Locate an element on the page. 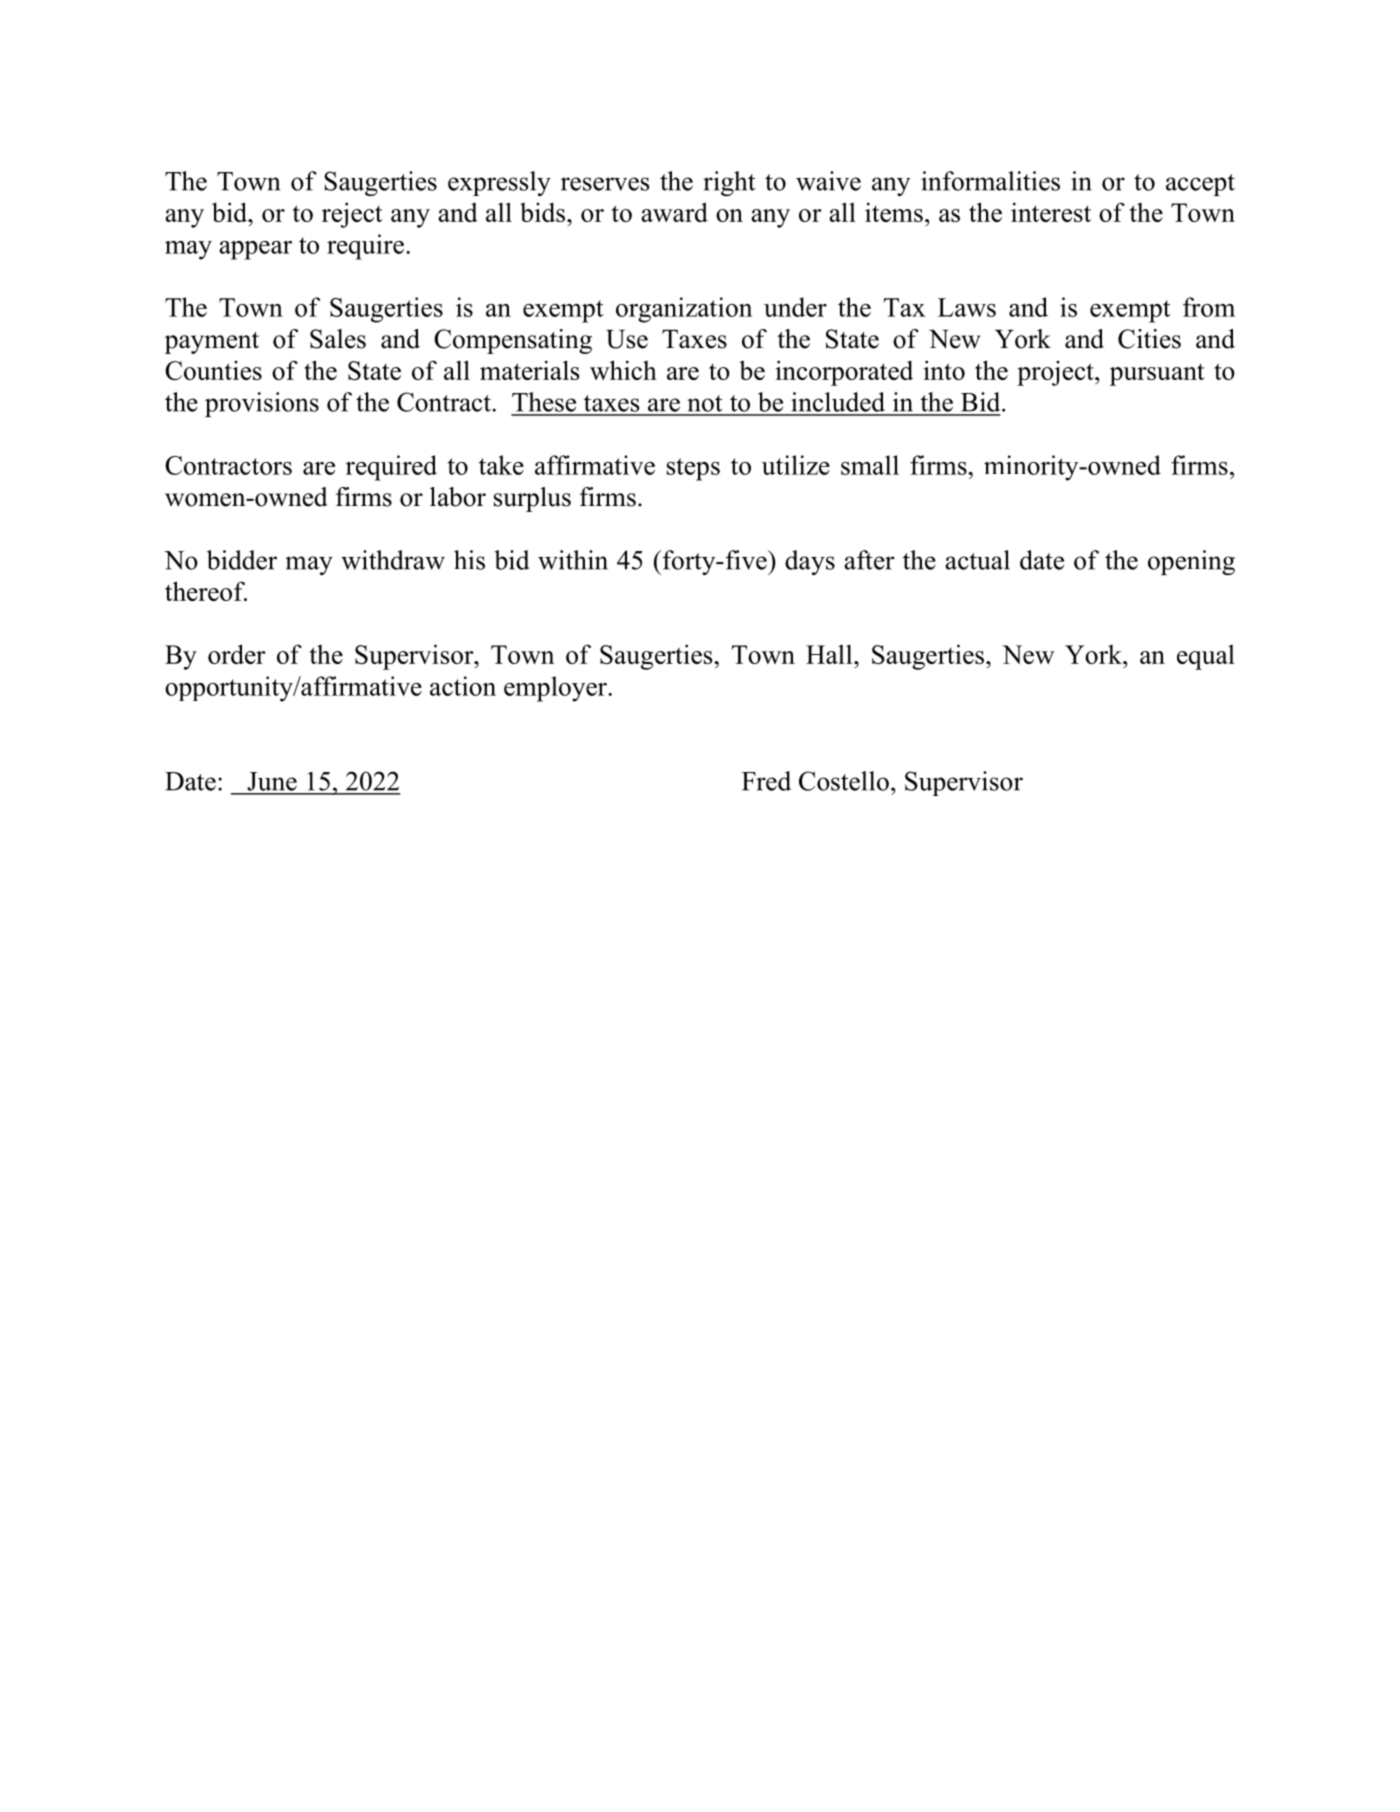  order is located at coordinates (237, 654).
